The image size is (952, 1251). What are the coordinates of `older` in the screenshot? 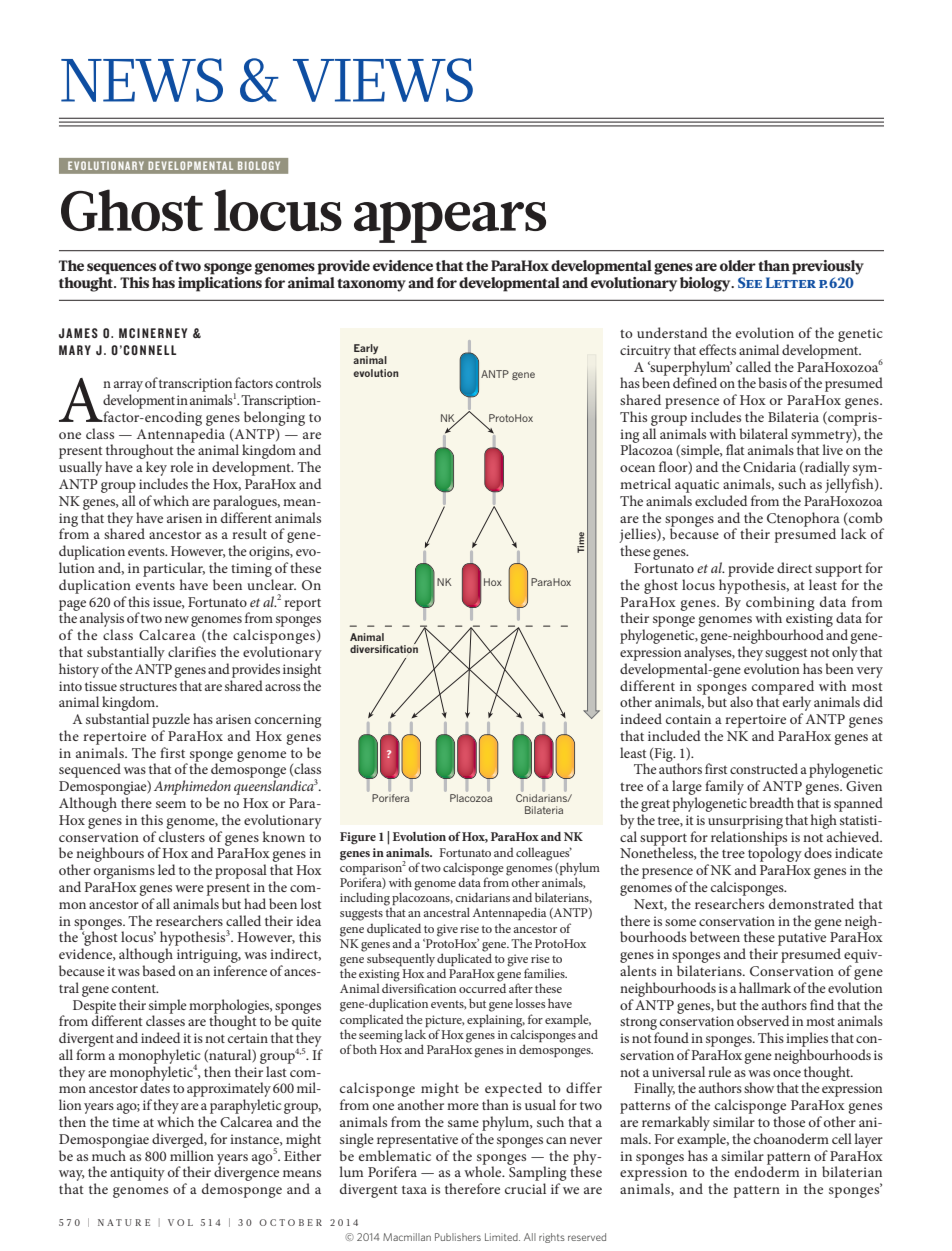 It's located at (738, 265).
